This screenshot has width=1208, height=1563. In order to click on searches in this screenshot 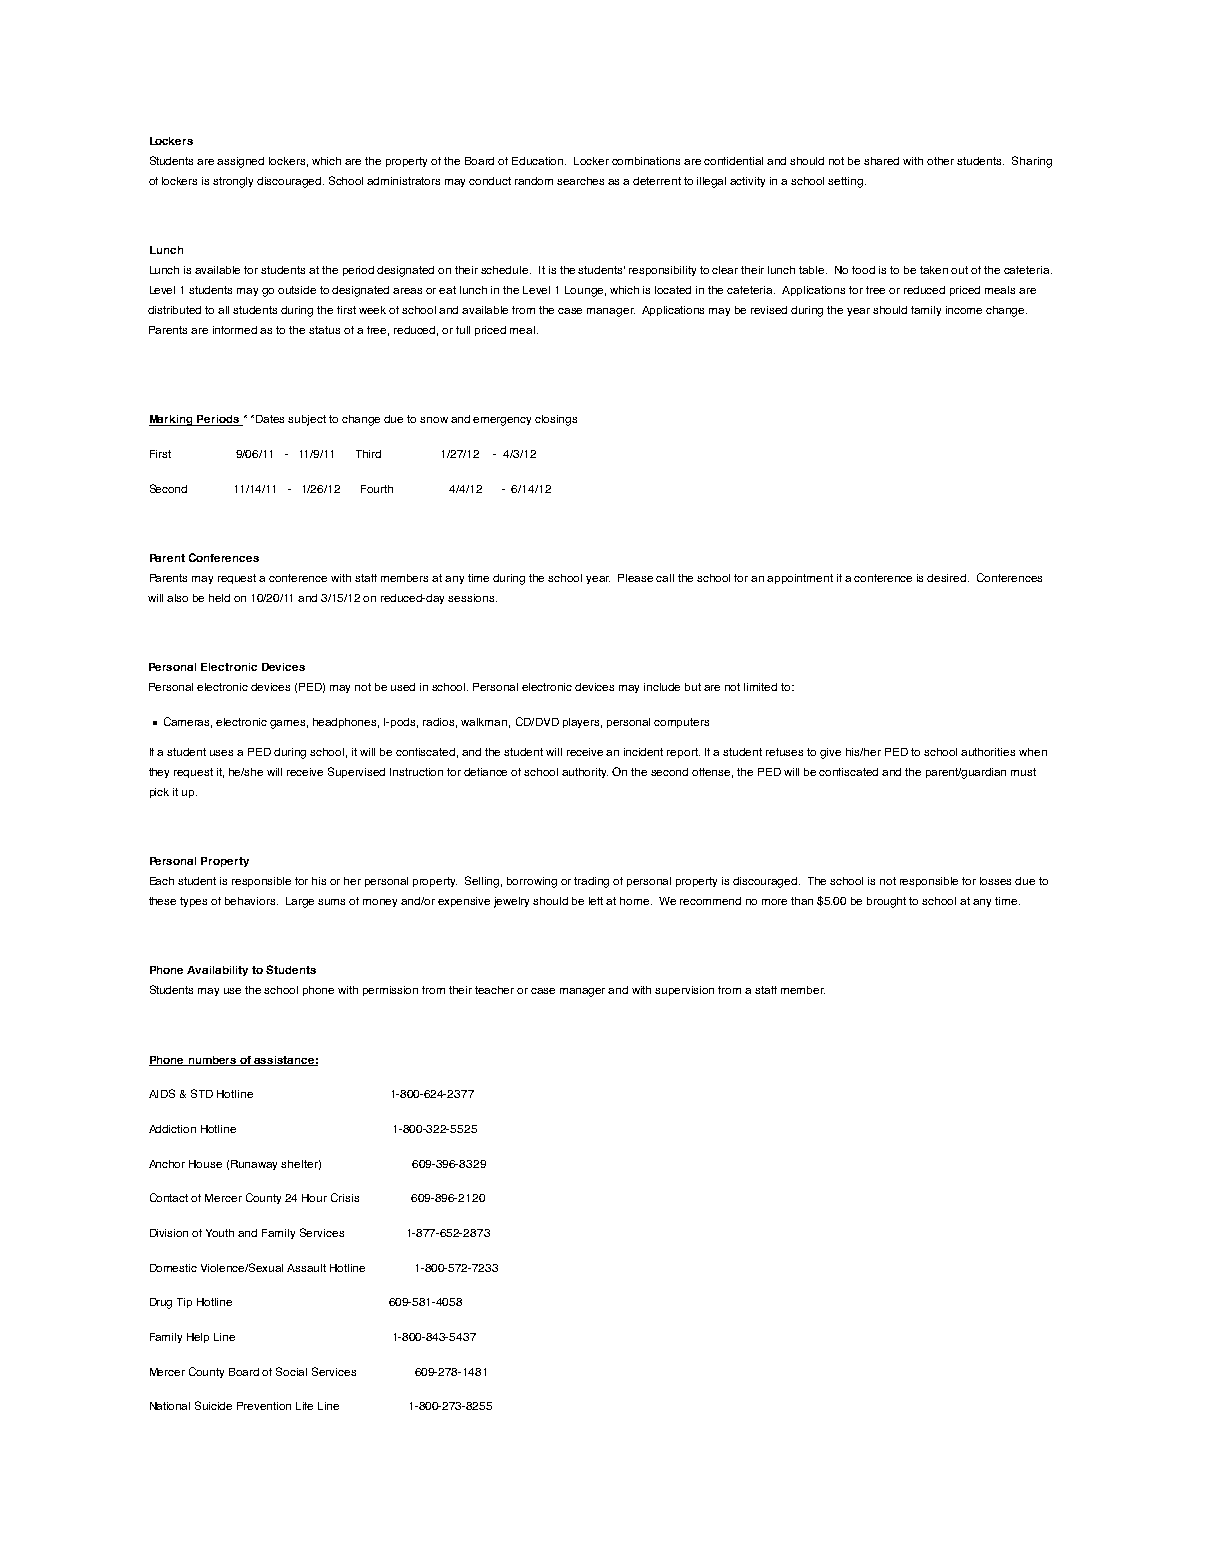, I will do `click(580, 181)`.
